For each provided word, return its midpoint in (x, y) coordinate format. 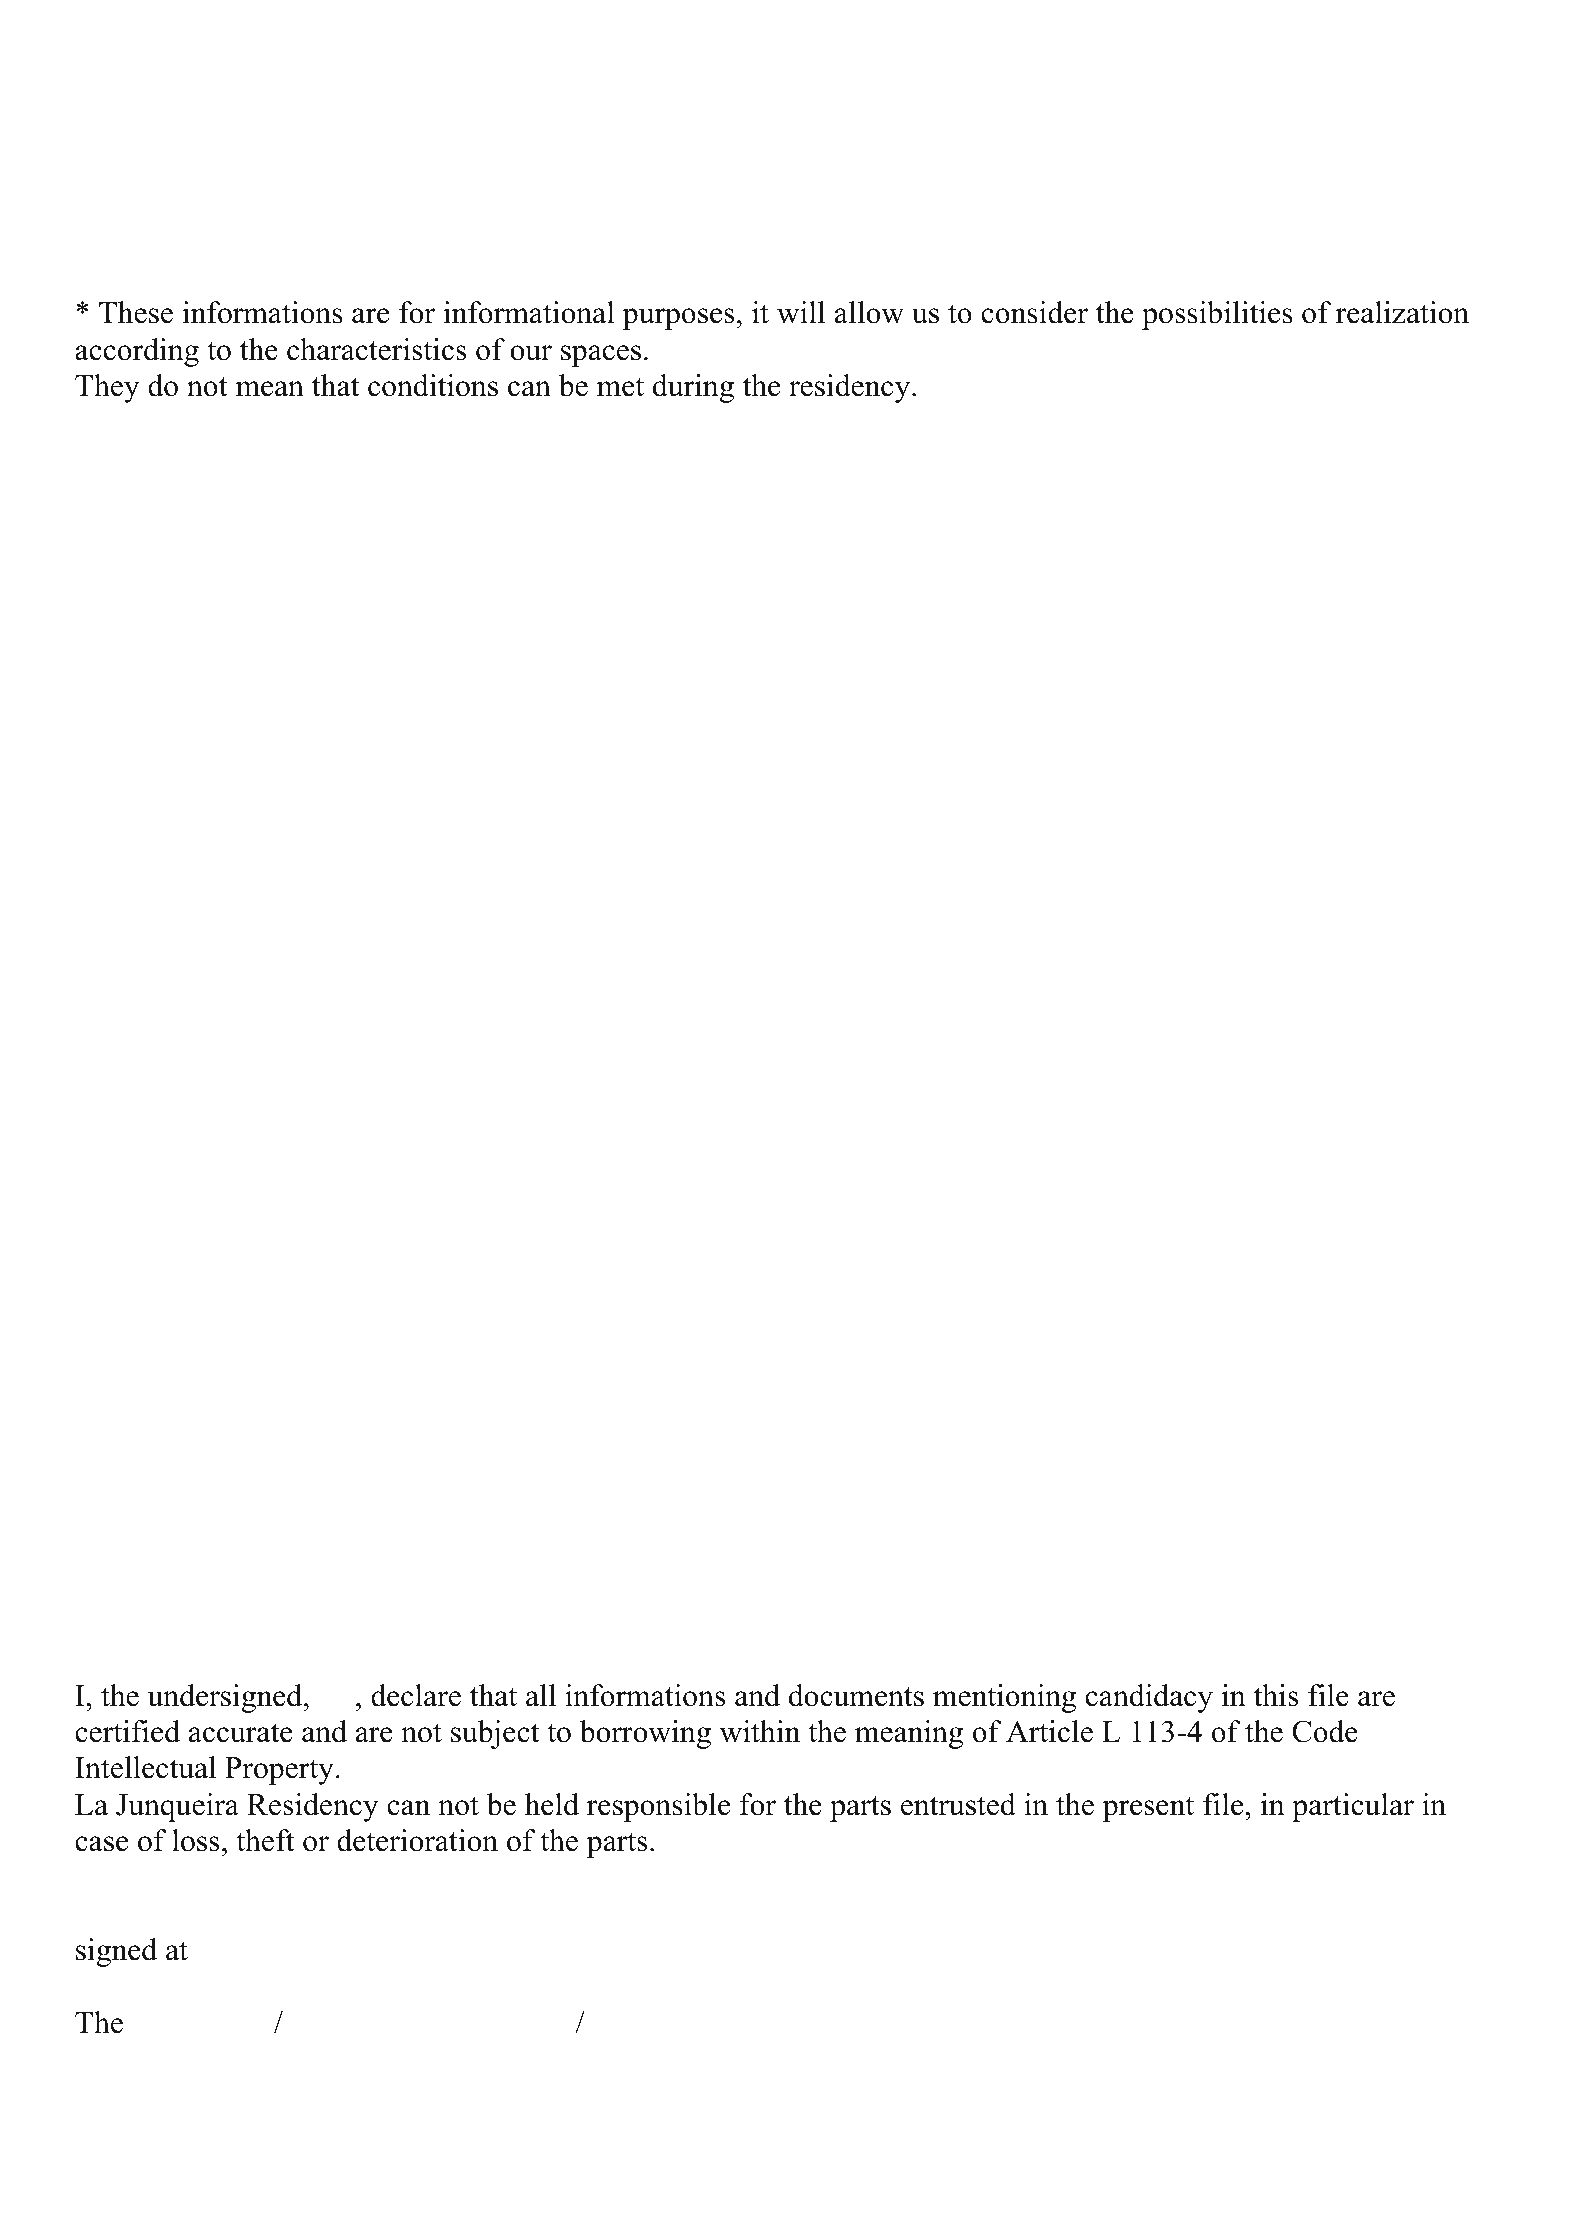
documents (856, 1695)
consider (1034, 312)
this (1276, 1695)
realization (1402, 312)
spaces (601, 356)
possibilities (1217, 315)
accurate (241, 1733)
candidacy (1149, 1698)
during (693, 388)
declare (416, 1695)
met (620, 387)
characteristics (376, 349)
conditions (433, 385)
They (107, 388)
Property (279, 1771)
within (760, 1731)
